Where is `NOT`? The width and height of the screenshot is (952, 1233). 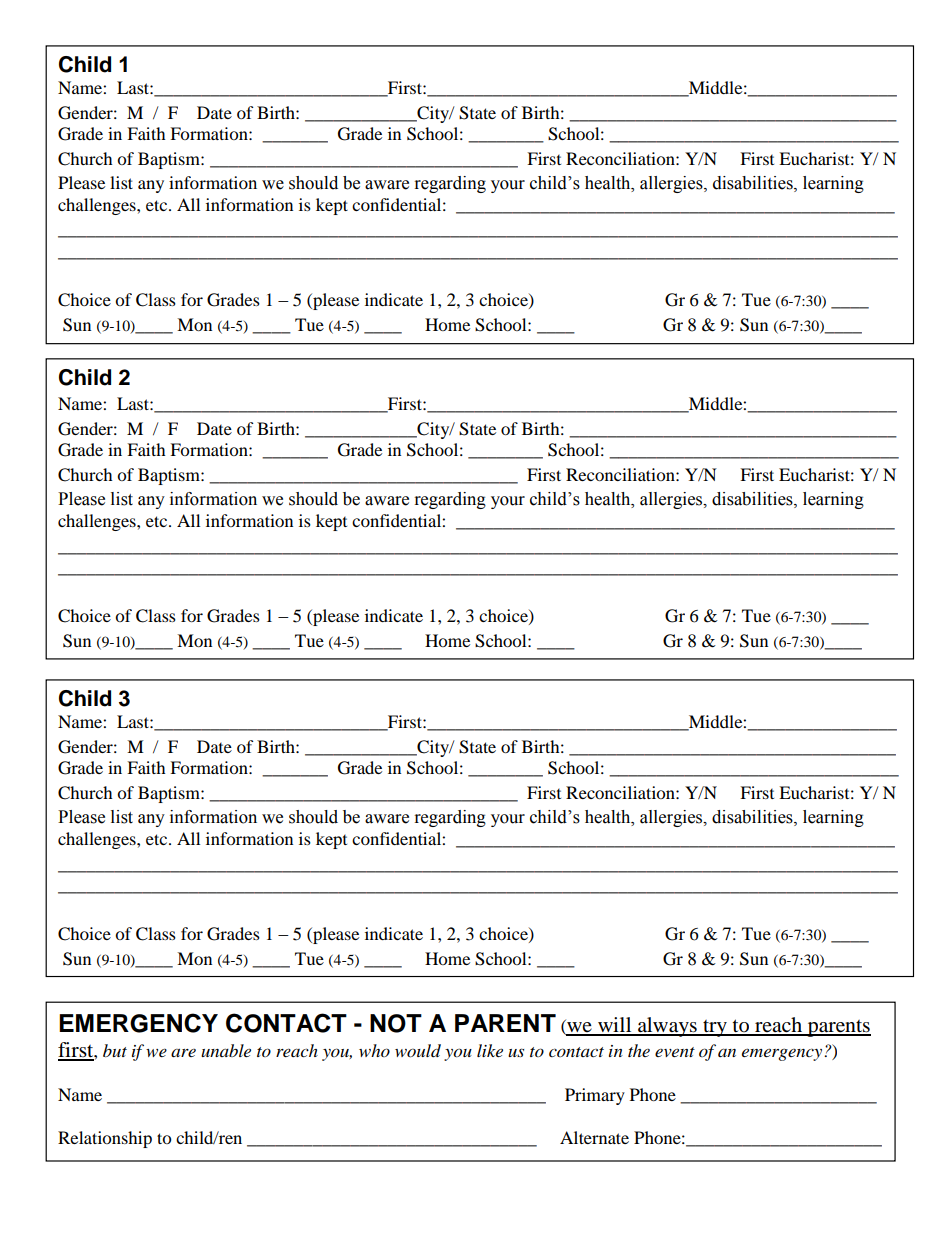
NOT is located at coordinates (396, 1023).
